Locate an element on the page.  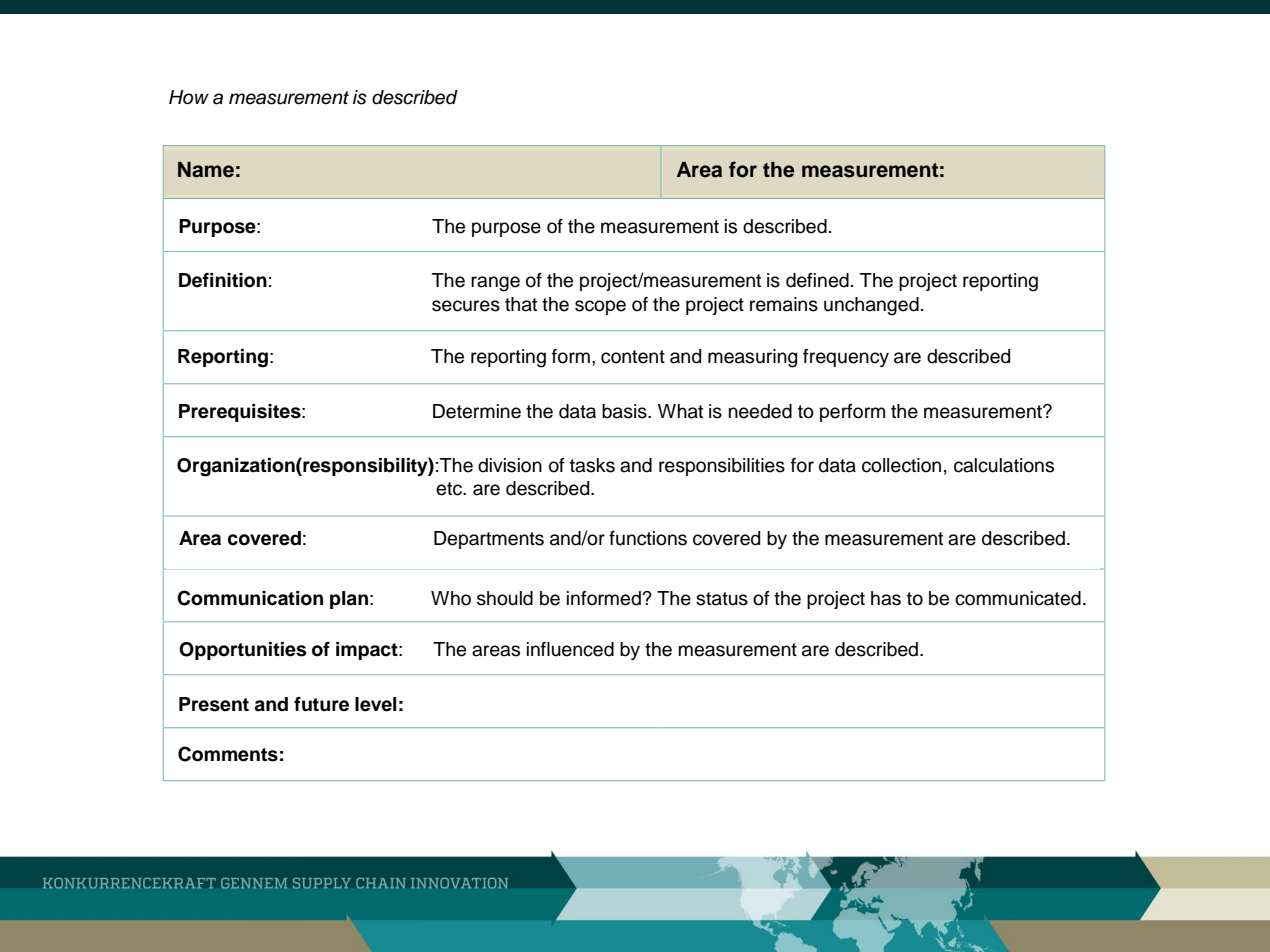
defined is located at coordinates (817, 280).
